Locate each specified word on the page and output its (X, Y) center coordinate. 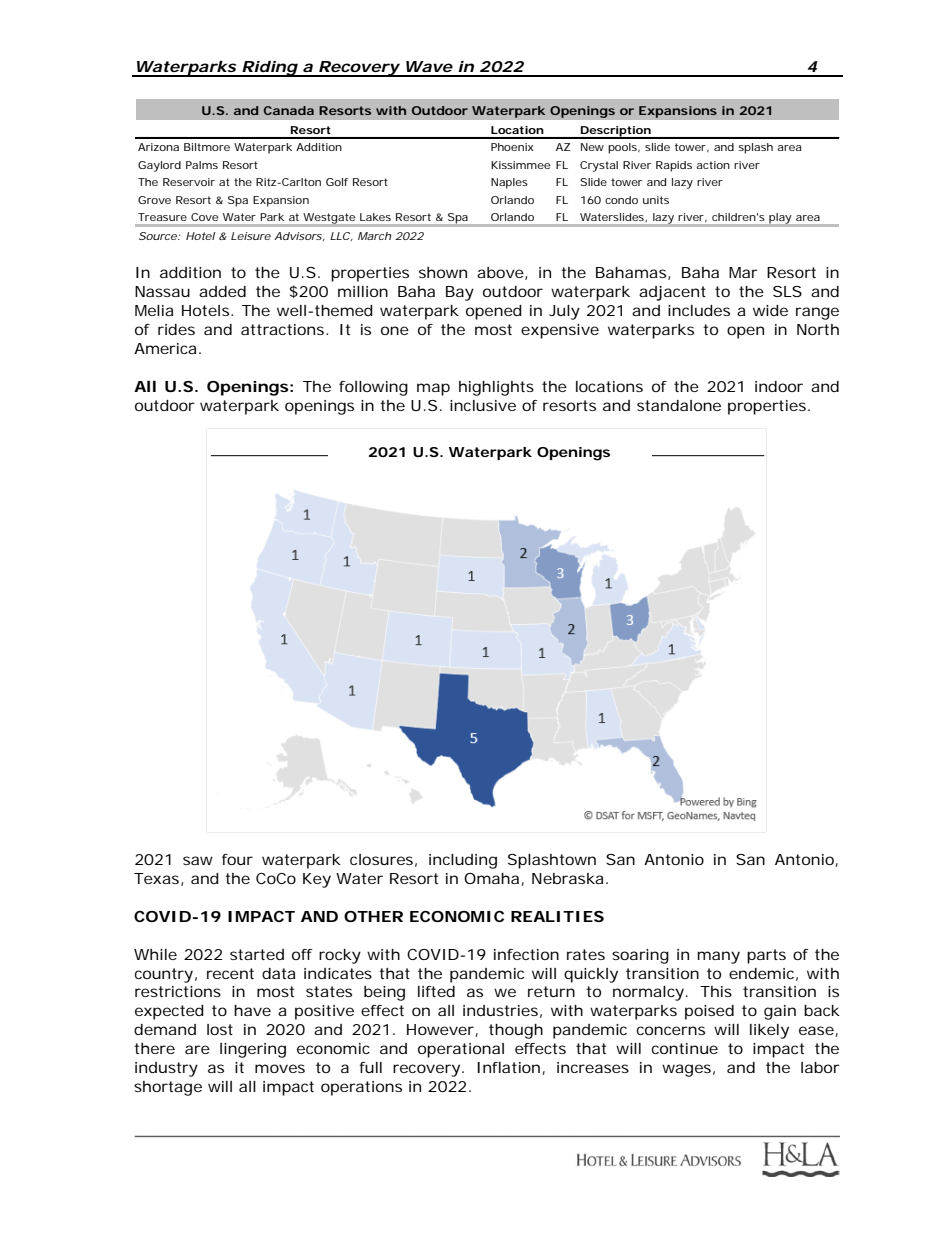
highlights (496, 388)
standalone (679, 405)
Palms (202, 165)
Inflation (508, 1067)
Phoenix (512, 147)
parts (766, 956)
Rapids (674, 166)
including (463, 861)
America (165, 348)
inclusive (483, 405)
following (373, 388)
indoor (779, 386)
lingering (253, 1050)
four (237, 859)
